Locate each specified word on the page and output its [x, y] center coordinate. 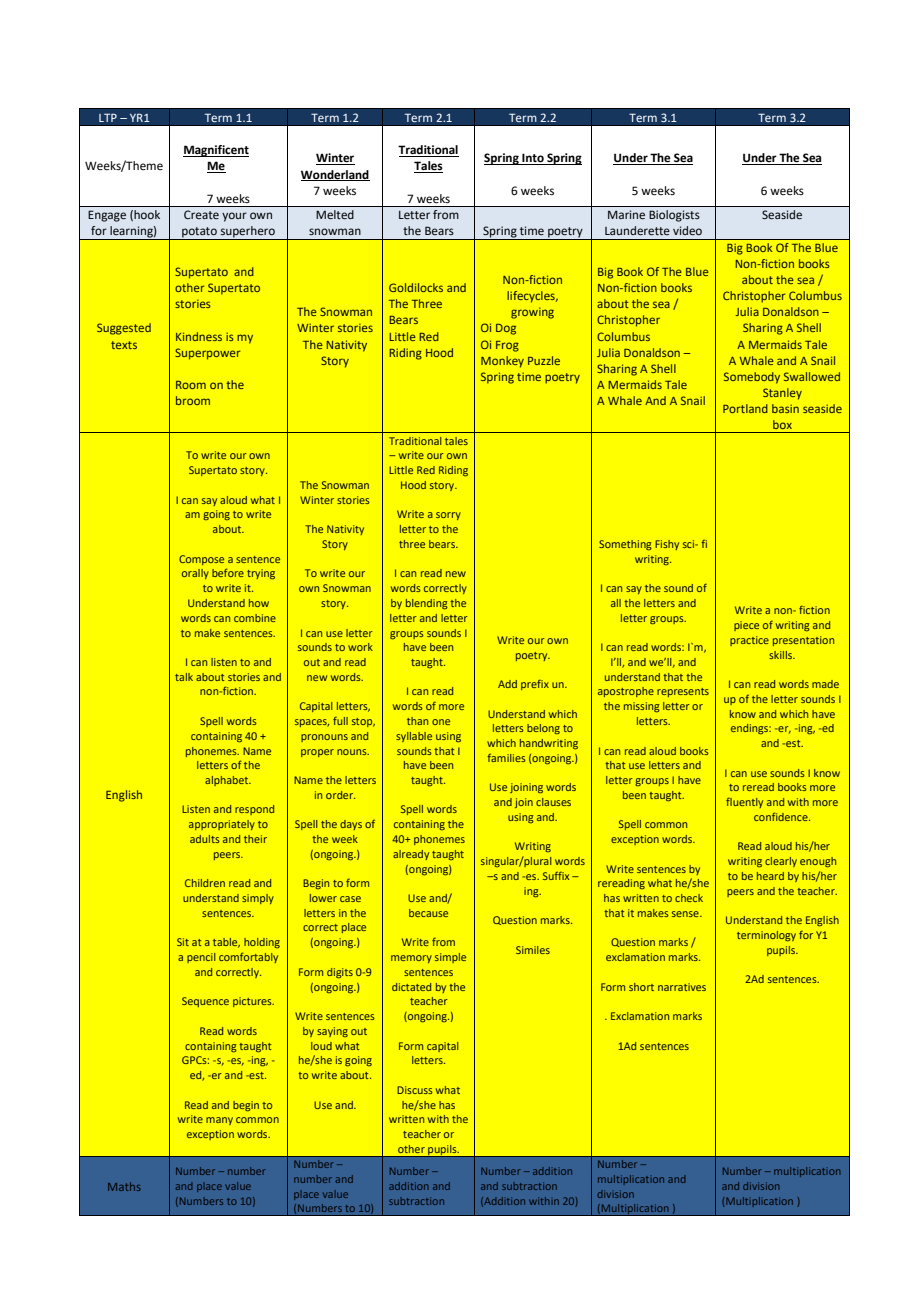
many [219, 1121]
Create [201, 214]
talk [184, 677]
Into [533, 159]
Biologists [674, 216]
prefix [535, 684]
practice [749, 641]
